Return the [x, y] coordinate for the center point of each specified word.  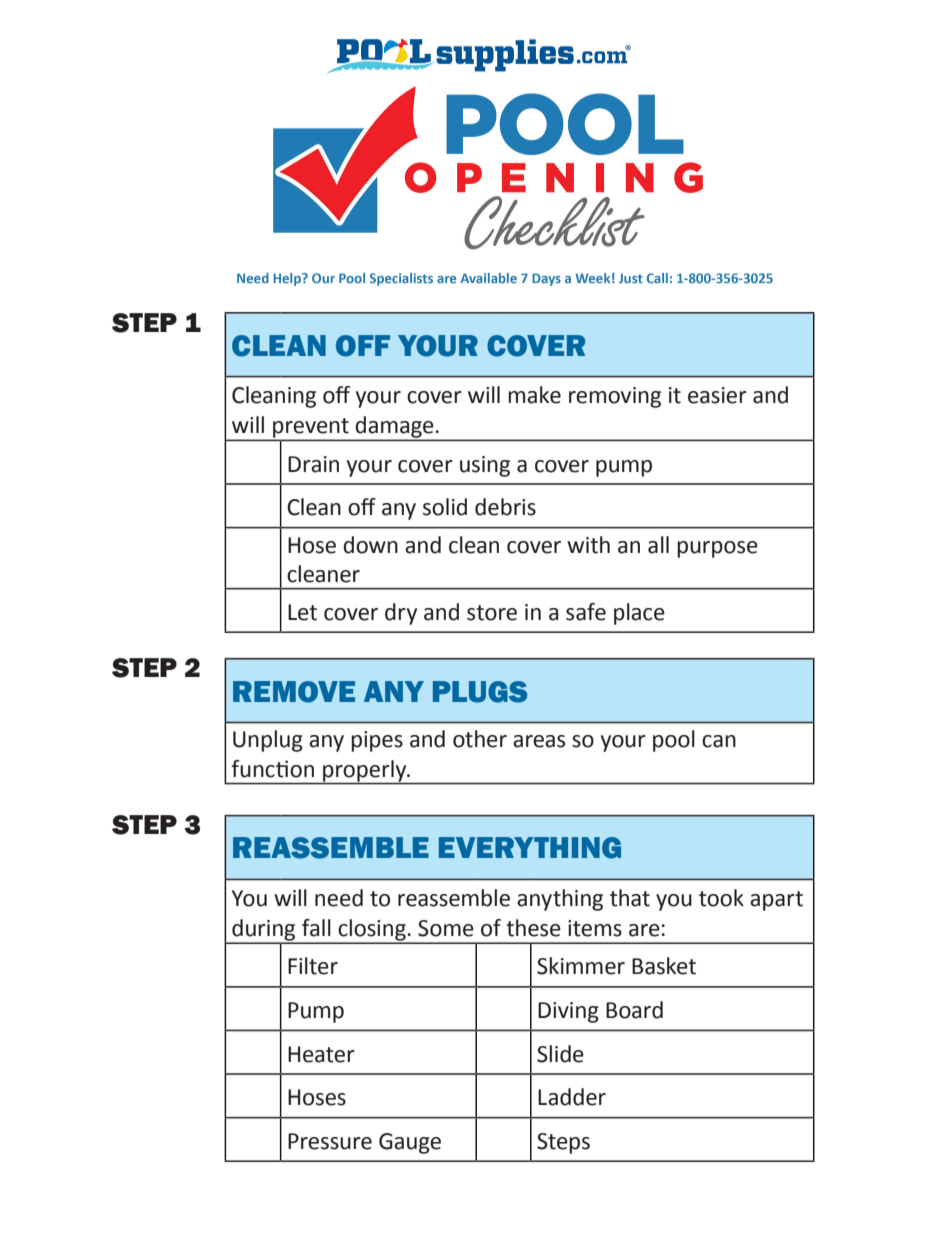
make [534, 395]
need [339, 898]
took [721, 898]
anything [560, 900]
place [639, 614]
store [492, 613]
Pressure [330, 1141]
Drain [313, 464]
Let [302, 612]
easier [717, 395]
